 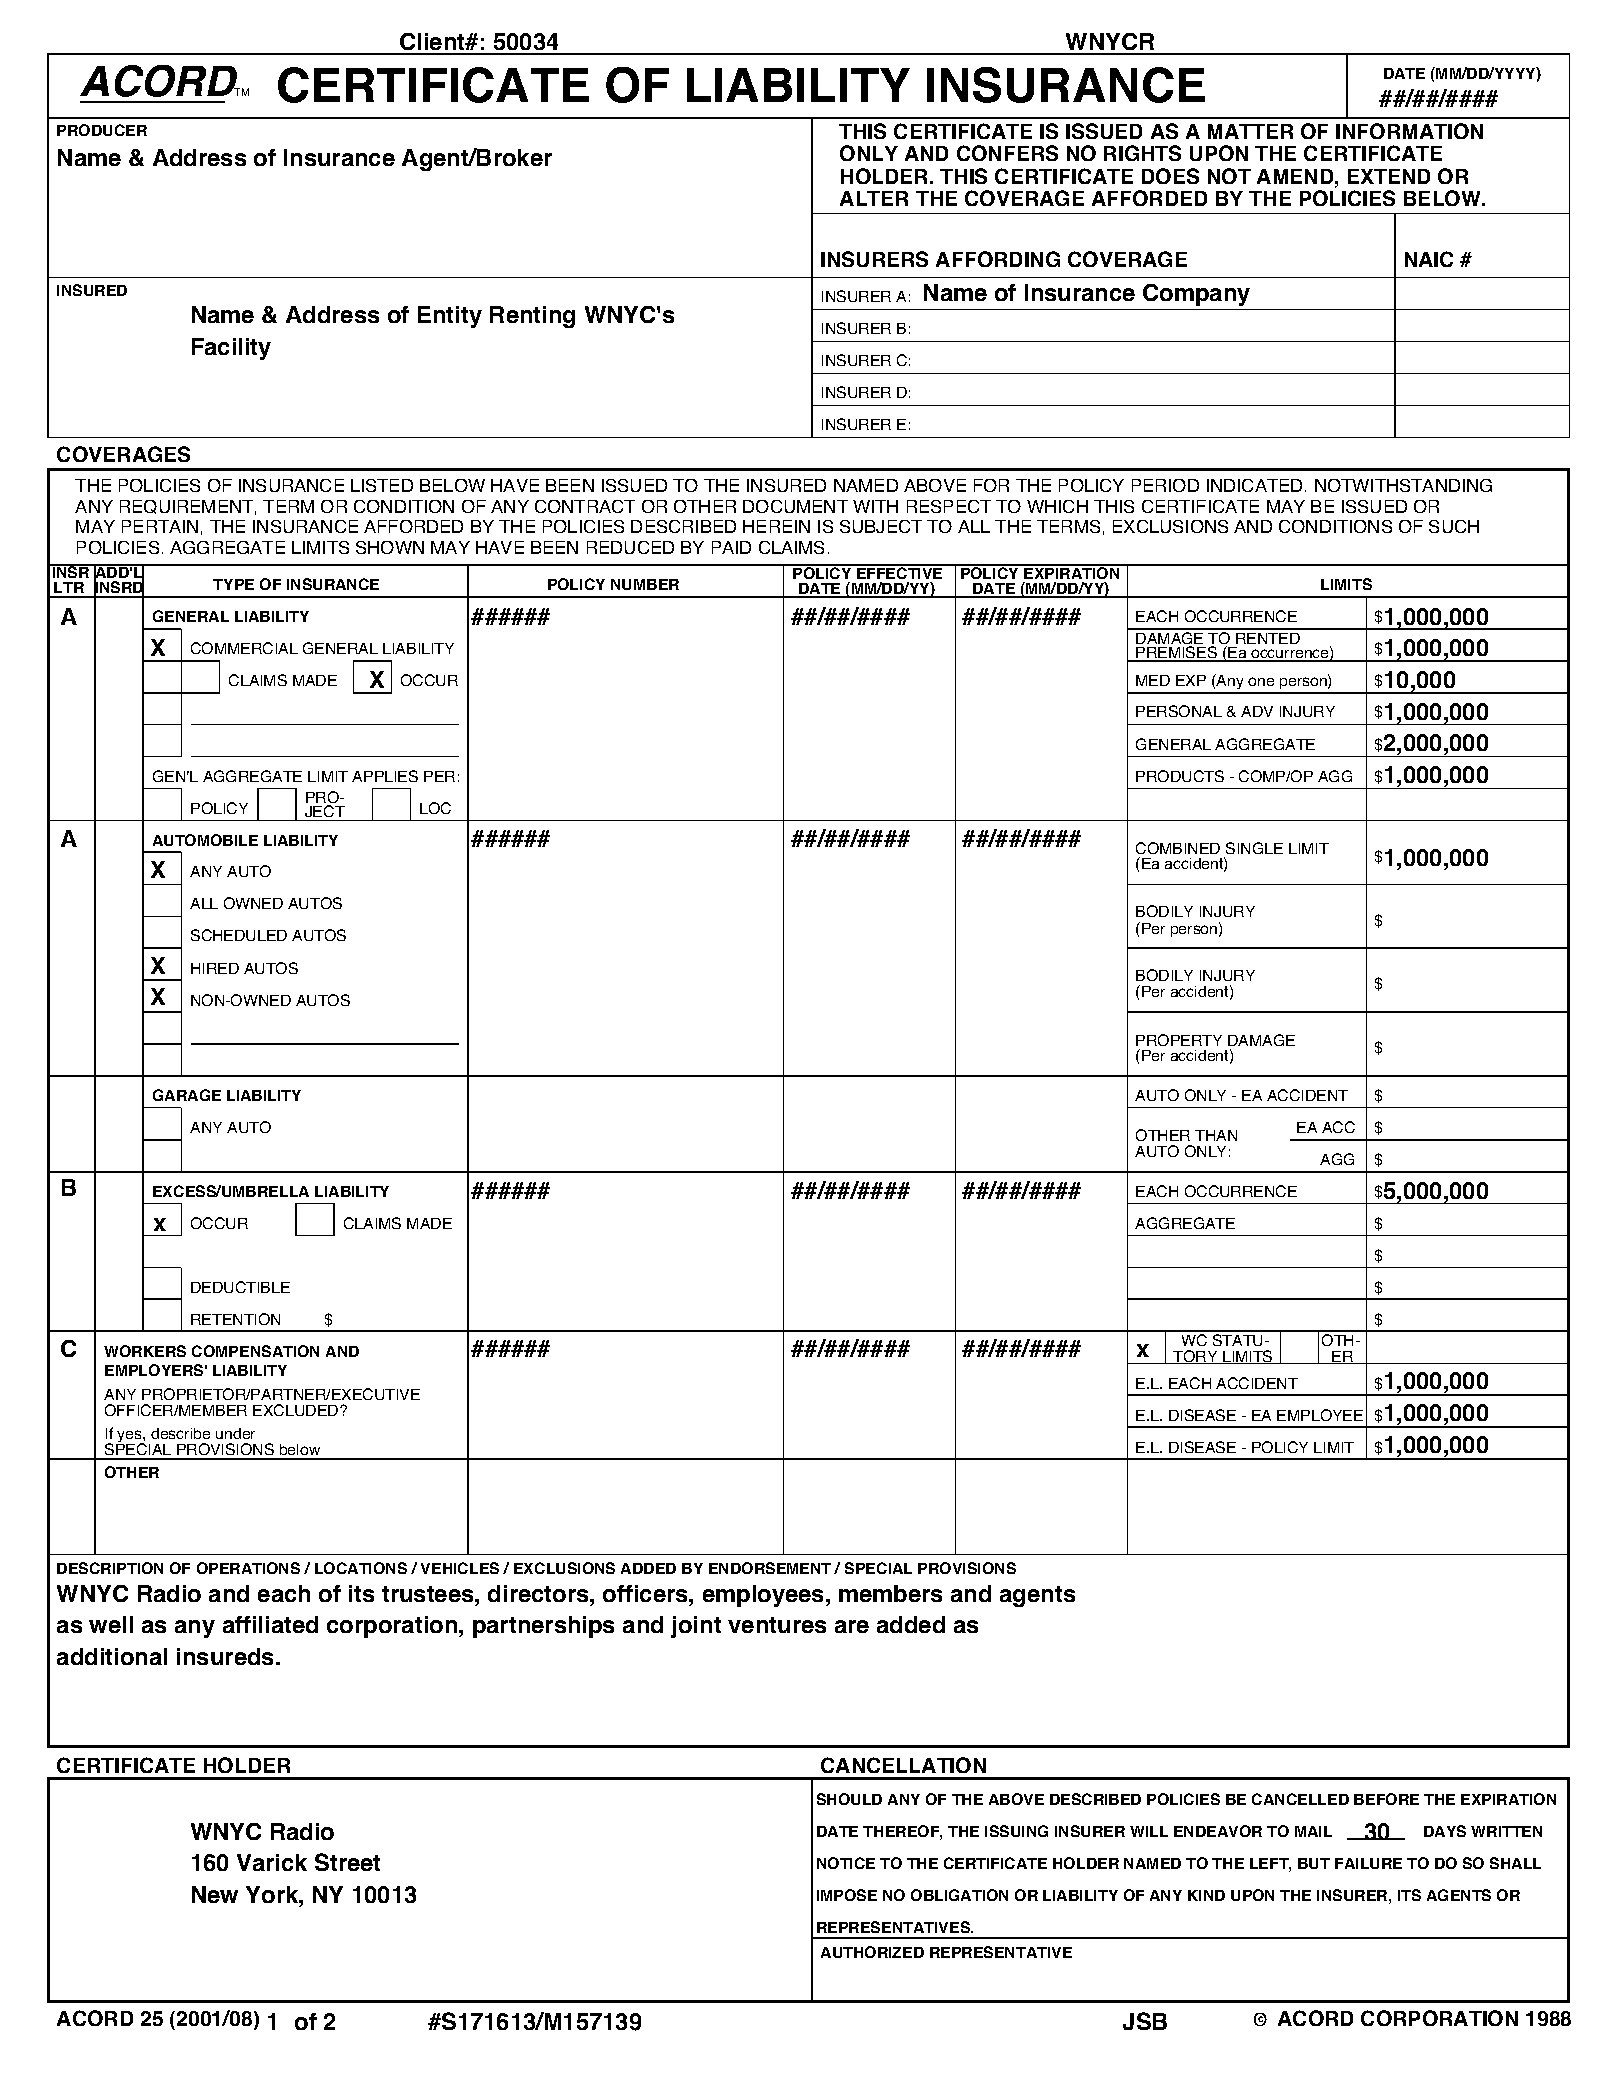 What do you see at coordinates (102, 130) in the screenshot?
I see `PRODUCER` at bounding box center [102, 130].
